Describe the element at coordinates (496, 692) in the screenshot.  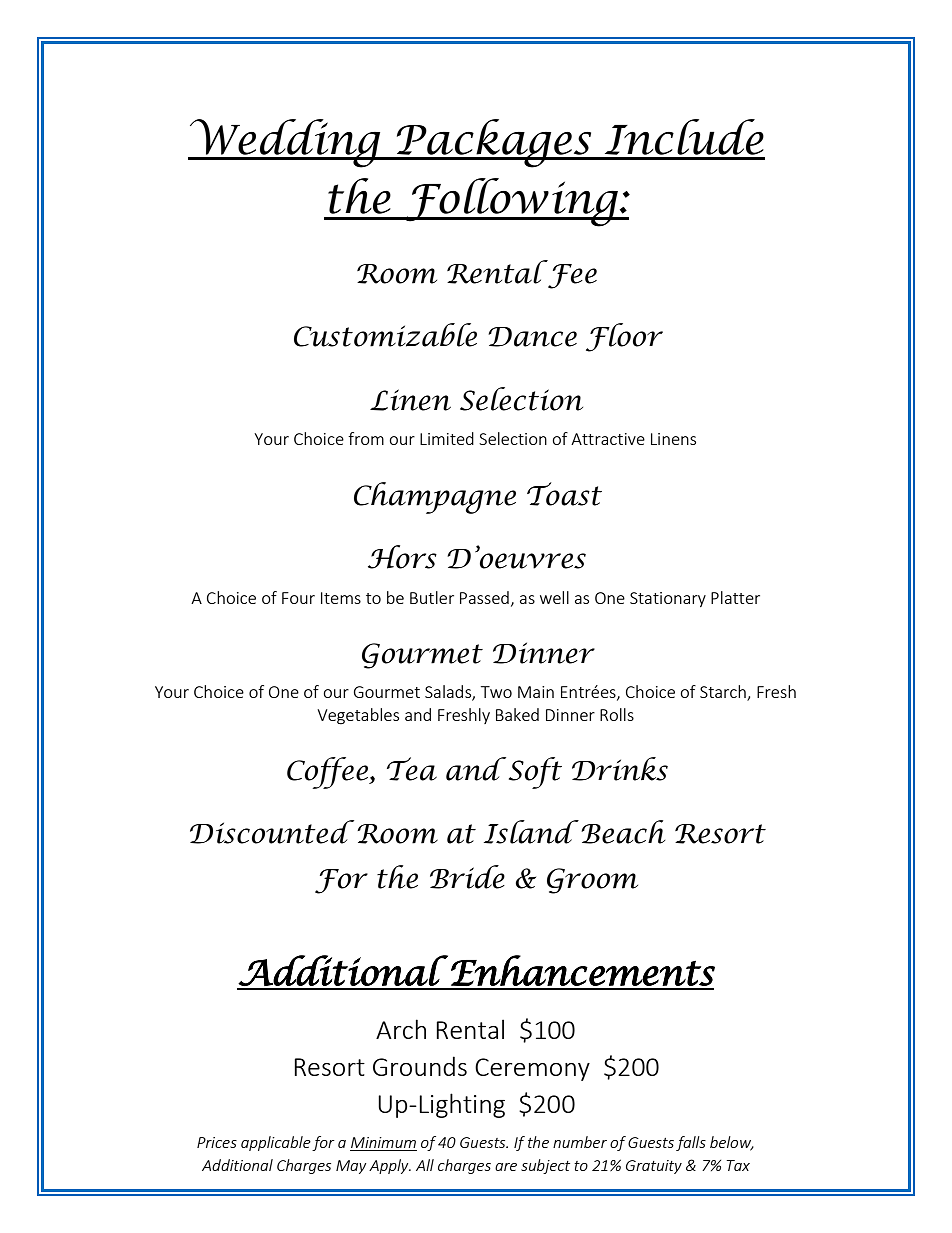
I see `Two` at that location.
